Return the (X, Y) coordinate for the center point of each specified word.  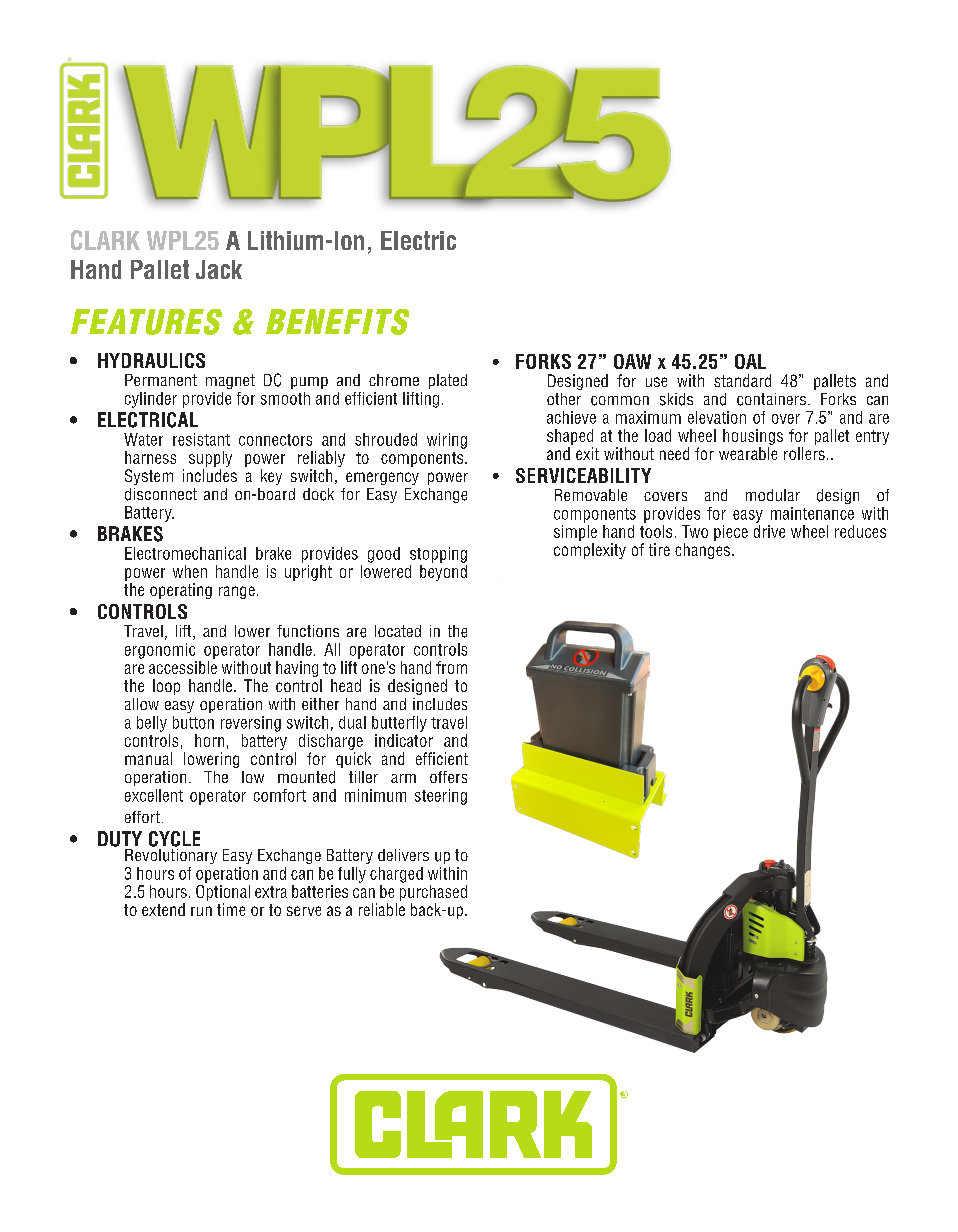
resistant (201, 439)
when (190, 571)
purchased (433, 893)
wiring (447, 441)
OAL (750, 361)
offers (448, 777)
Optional (223, 893)
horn (209, 740)
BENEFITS (337, 322)
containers (771, 399)
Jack (219, 269)
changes (702, 551)
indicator (404, 740)
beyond (443, 573)
